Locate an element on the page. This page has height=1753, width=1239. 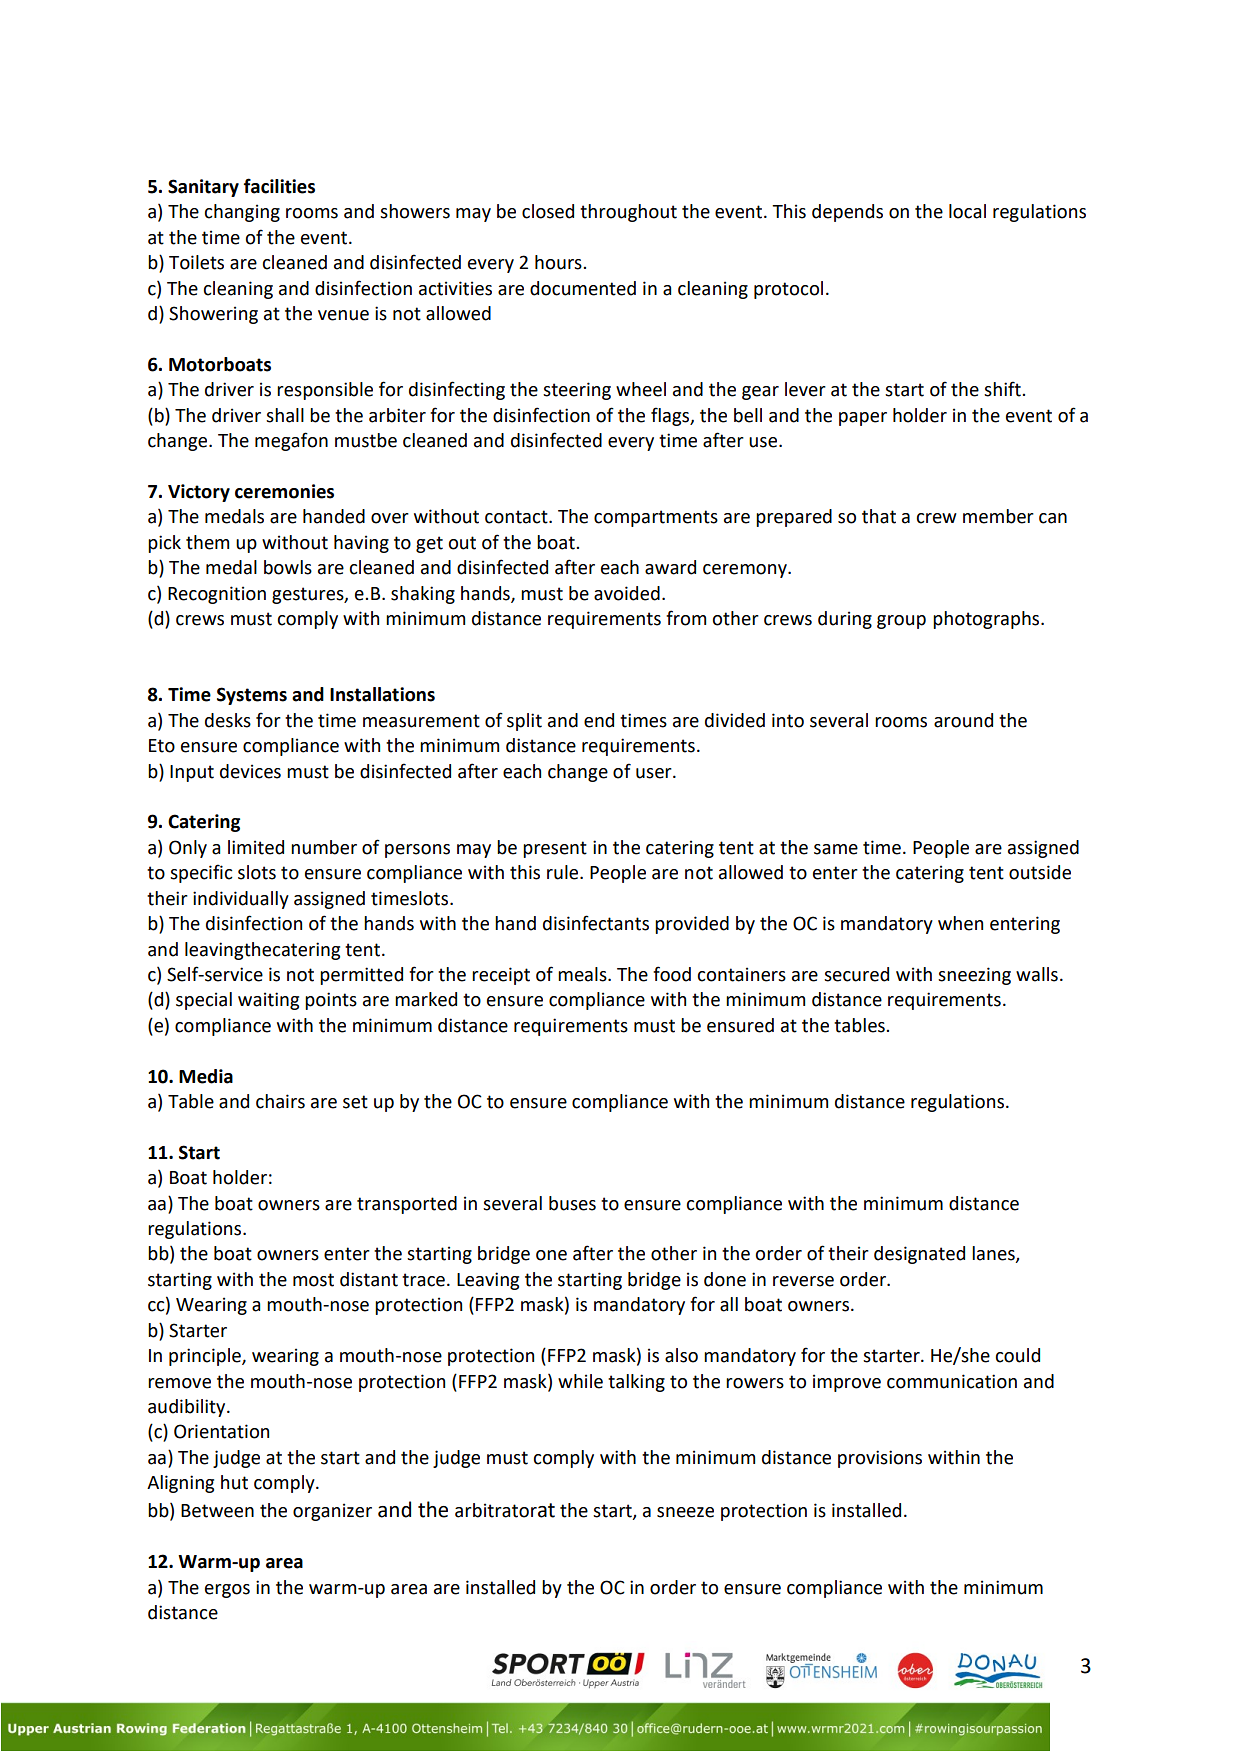
ergos is located at coordinates (227, 1591).
